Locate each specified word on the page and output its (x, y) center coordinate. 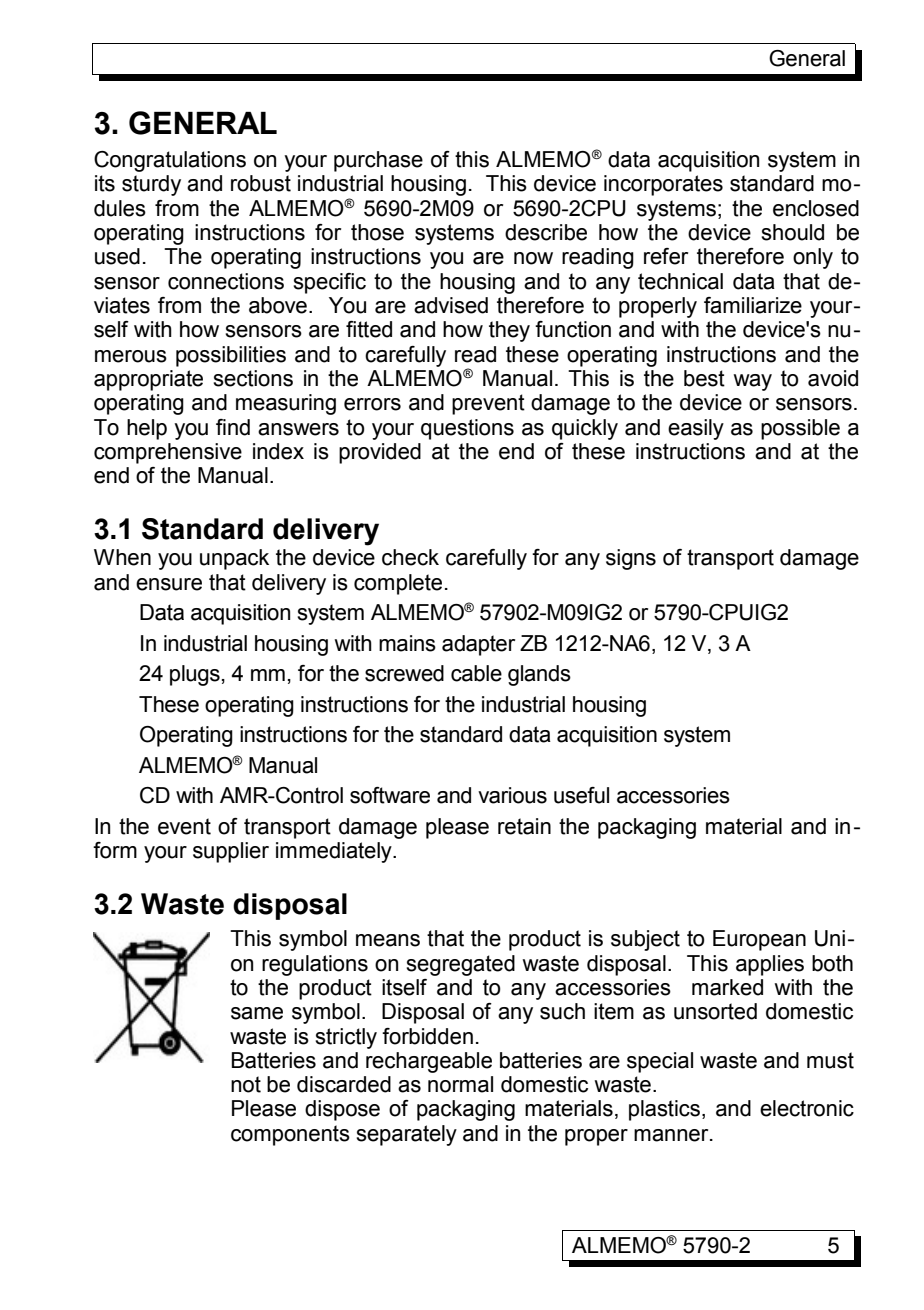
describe (546, 232)
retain (524, 826)
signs (631, 559)
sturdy (151, 185)
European (759, 940)
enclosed (816, 208)
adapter (478, 645)
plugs (195, 675)
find (233, 427)
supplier (231, 852)
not (246, 1084)
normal (460, 1084)
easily (696, 429)
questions (467, 429)
